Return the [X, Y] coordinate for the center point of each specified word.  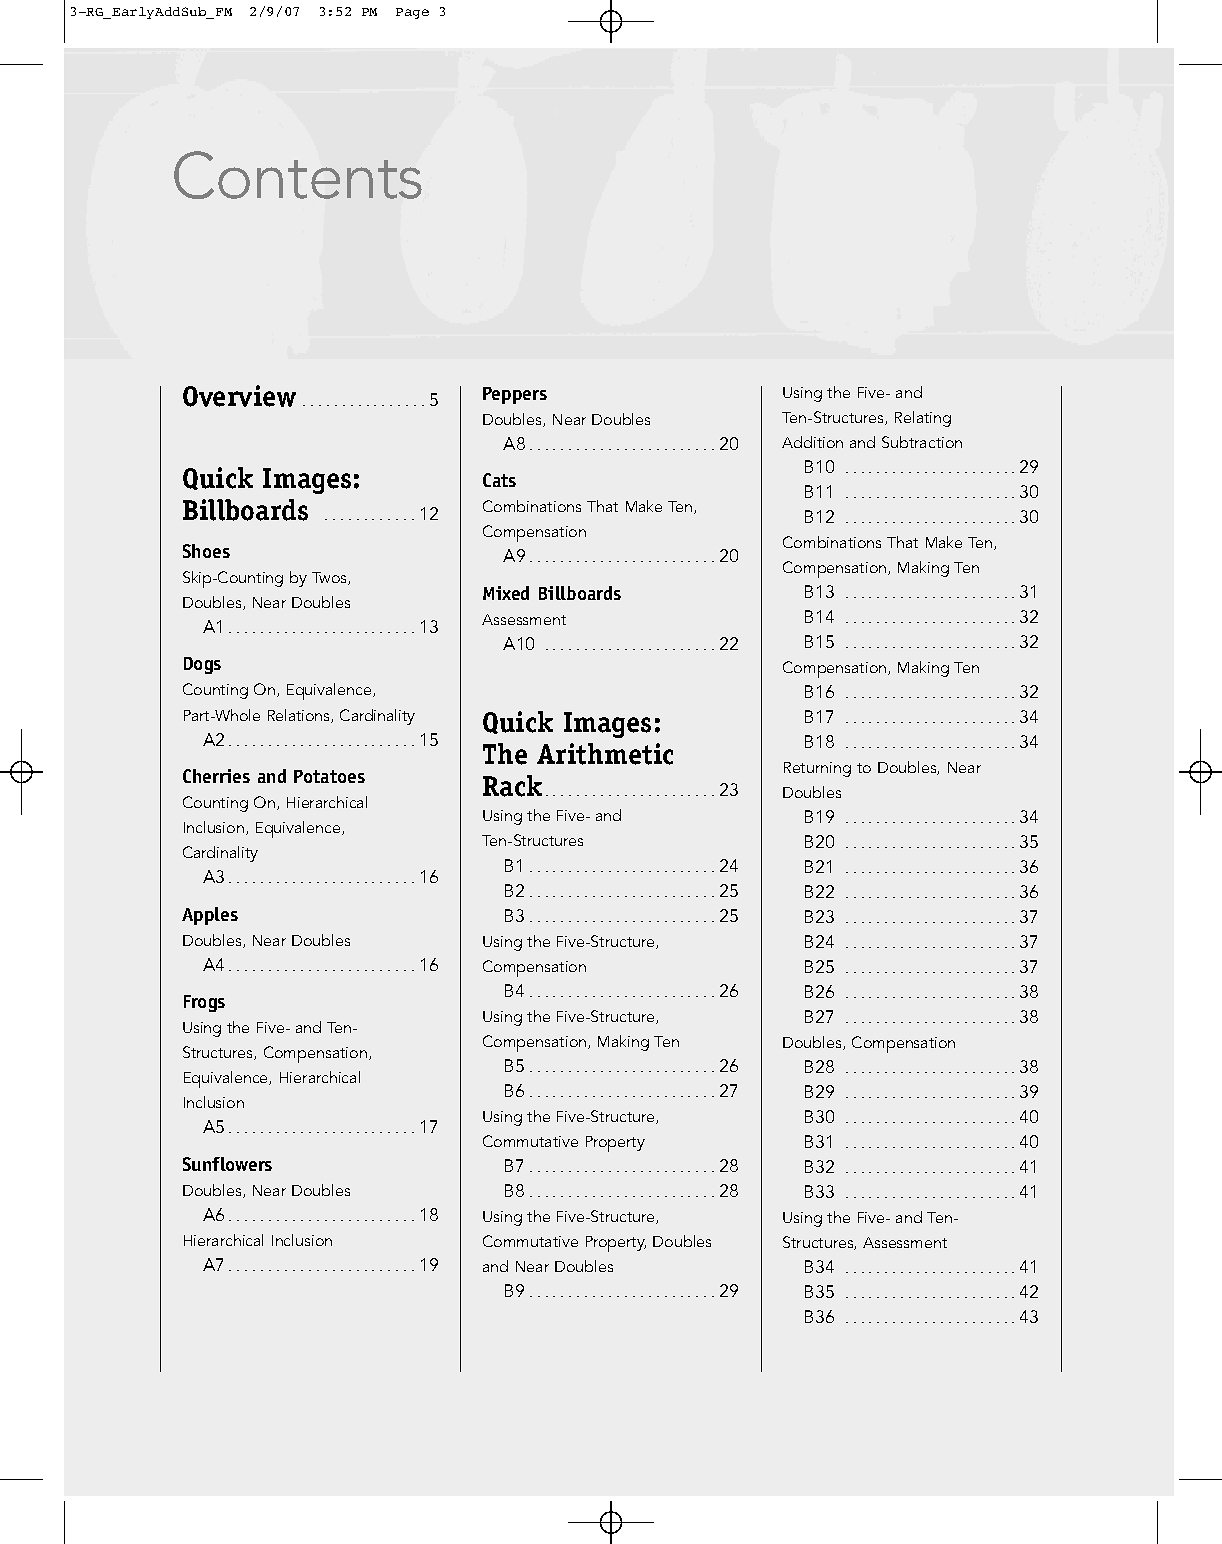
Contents [298, 175]
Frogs [204, 1003]
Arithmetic [605, 754]
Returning [817, 769]
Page [412, 13]
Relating [923, 419]
